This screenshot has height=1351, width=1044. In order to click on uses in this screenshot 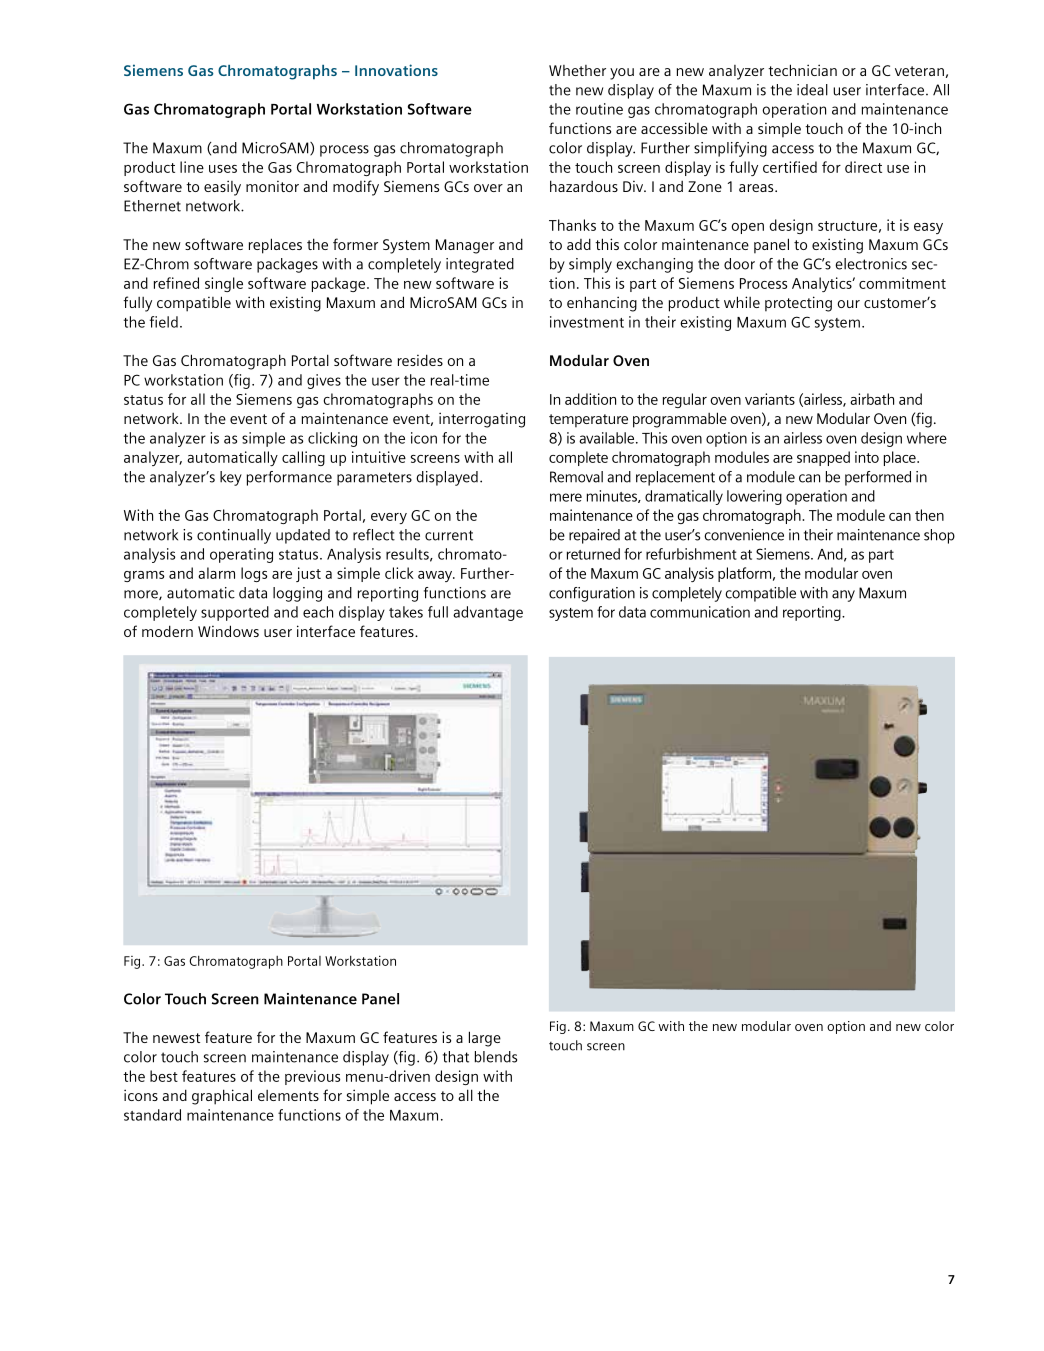, I will do `click(223, 169)`.
